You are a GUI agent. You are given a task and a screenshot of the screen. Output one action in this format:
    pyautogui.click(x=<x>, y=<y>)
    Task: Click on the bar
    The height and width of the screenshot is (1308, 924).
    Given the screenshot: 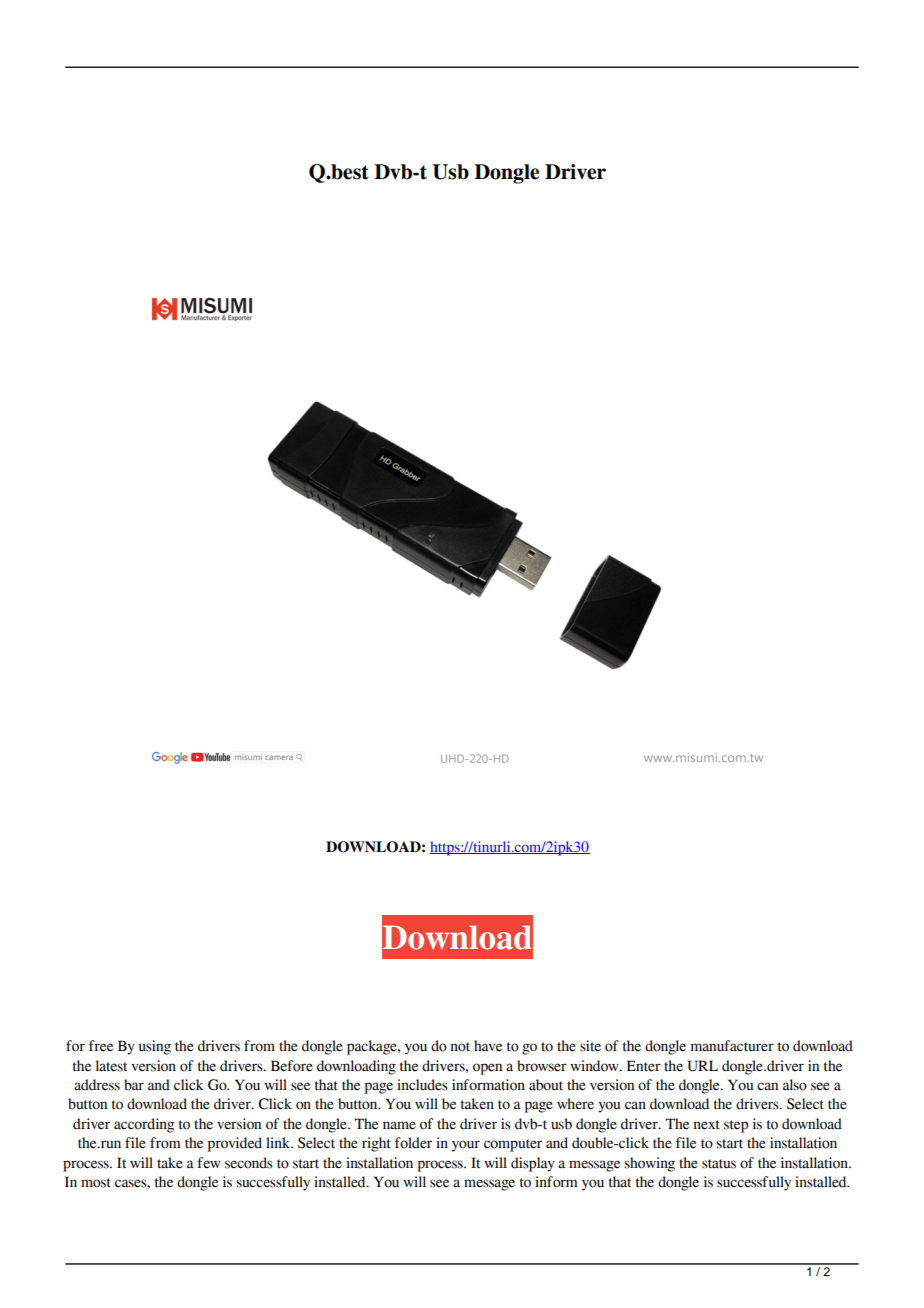 What is the action you would take?
    pyautogui.click(x=134, y=1085)
